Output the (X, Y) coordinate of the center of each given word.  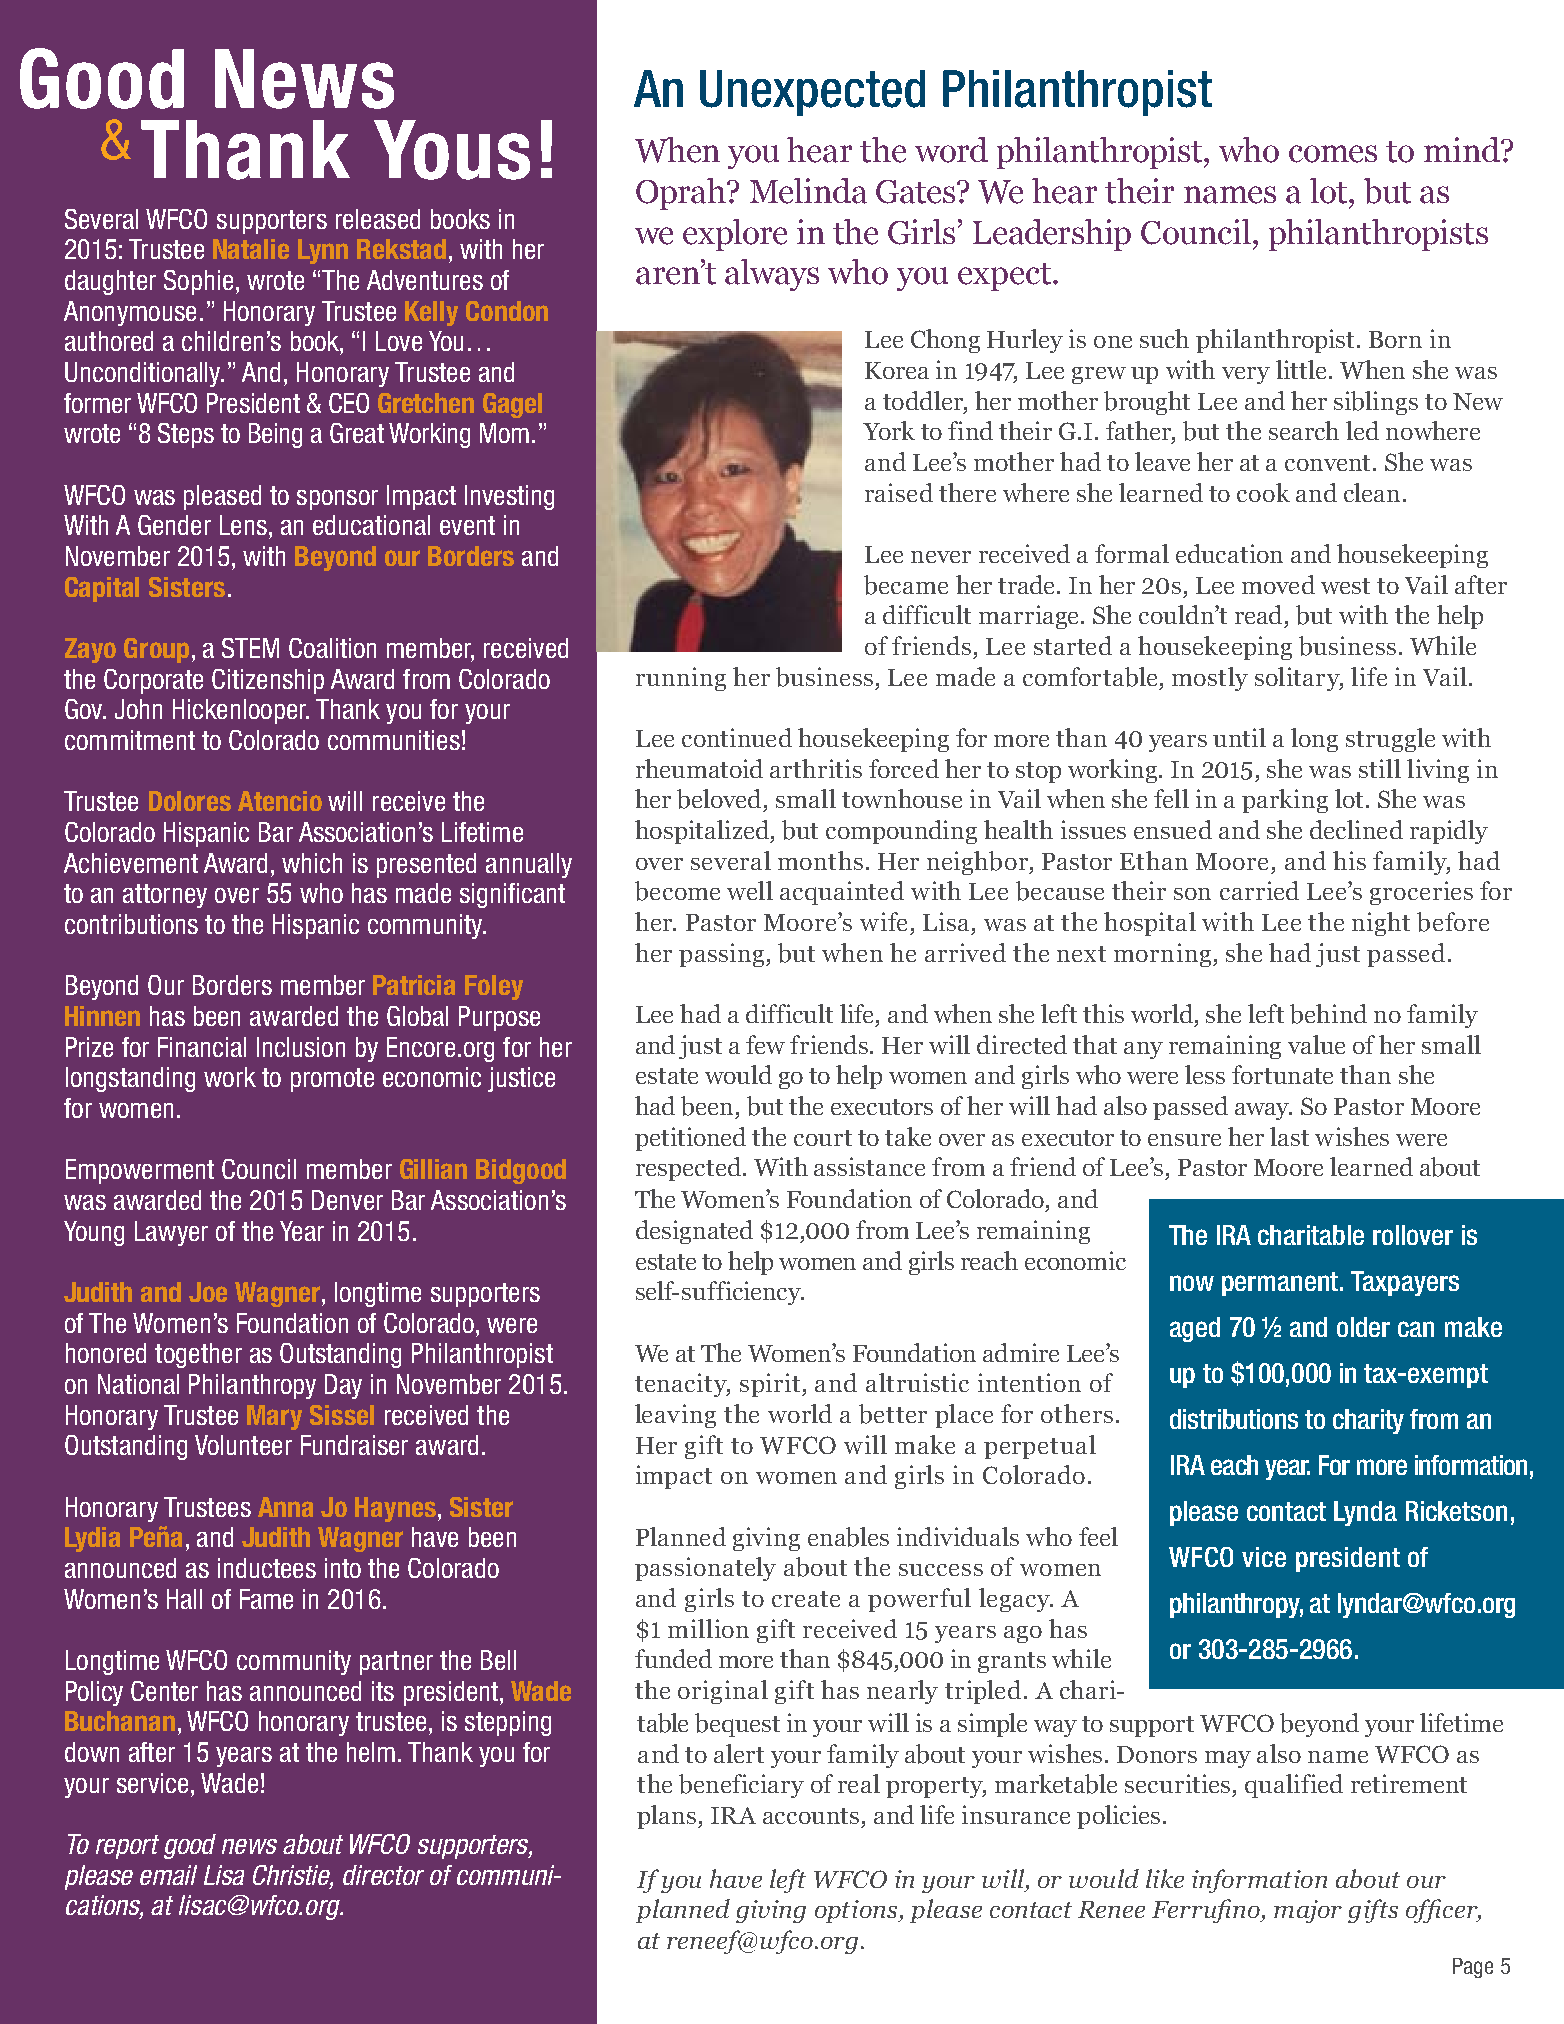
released (378, 219)
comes (1333, 154)
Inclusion (301, 1047)
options (857, 1911)
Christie (293, 1876)
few (765, 1044)
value (1316, 1044)
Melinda (808, 191)
